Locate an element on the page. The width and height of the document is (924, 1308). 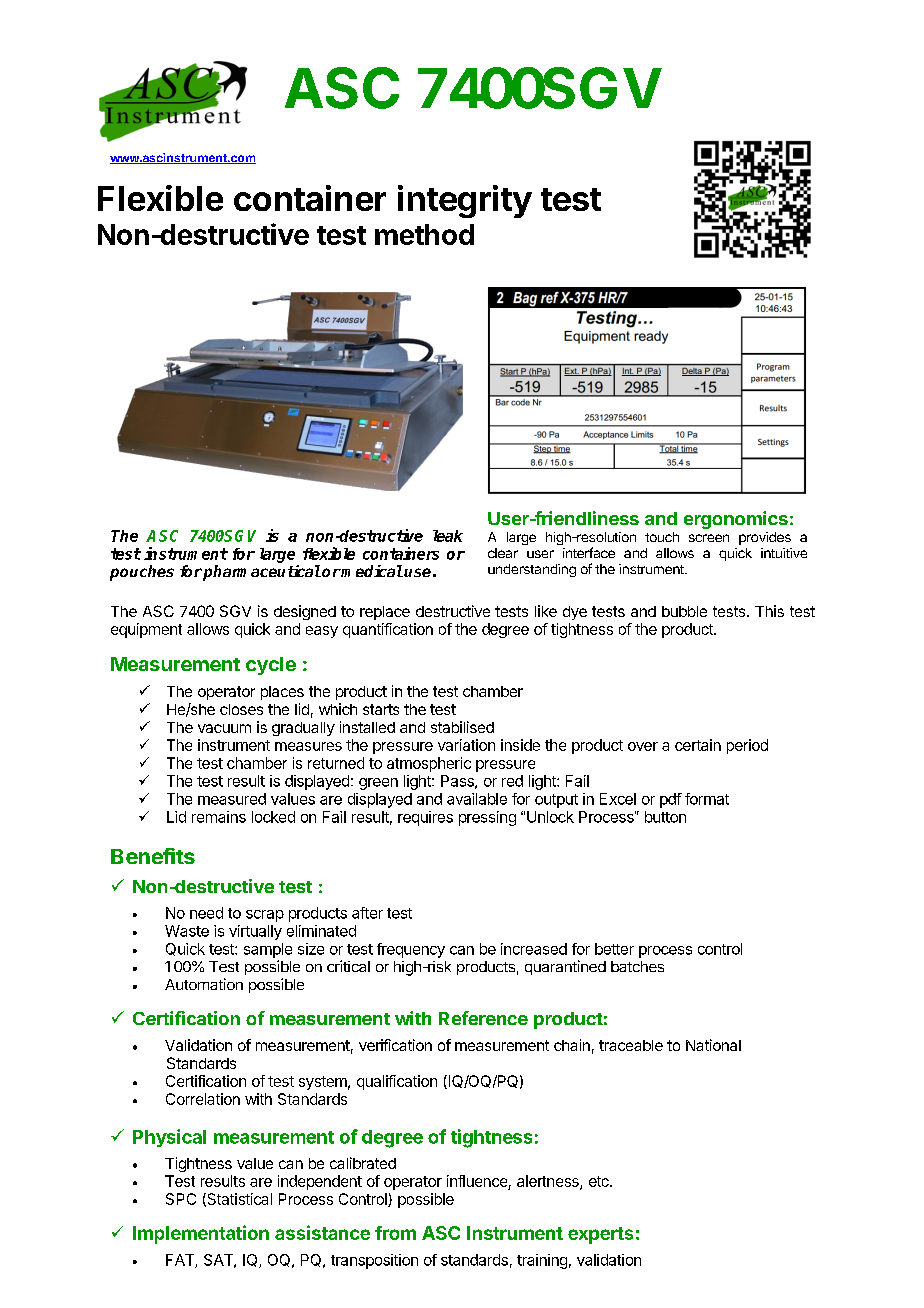
integrity is located at coordinates (465, 201).
